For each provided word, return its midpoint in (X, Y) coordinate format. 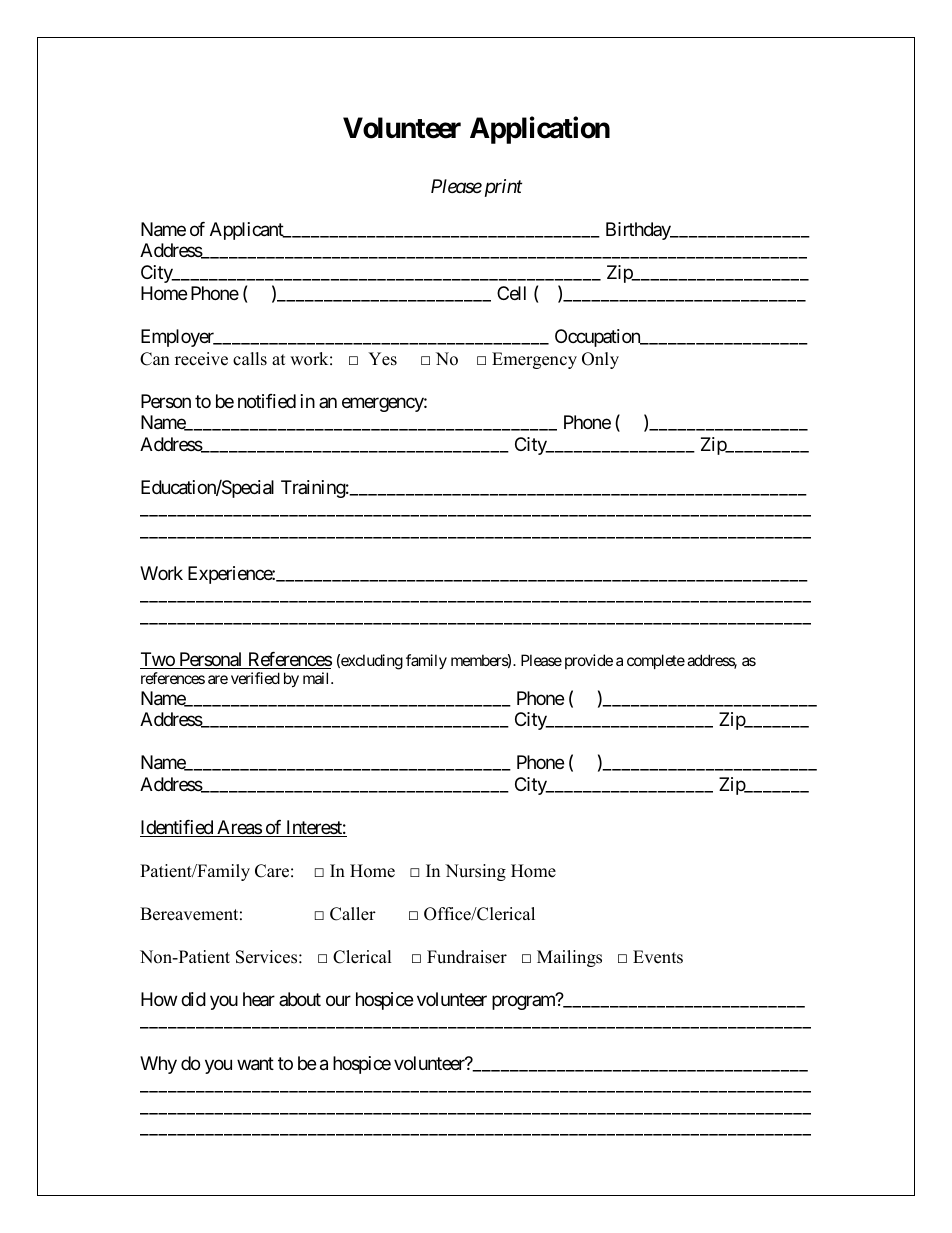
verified (255, 678)
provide (589, 661)
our (338, 1000)
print (501, 188)
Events (658, 957)
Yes (382, 359)
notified (267, 401)
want (255, 1064)
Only (600, 360)
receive (201, 359)
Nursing (475, 872)
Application (540, 130)
